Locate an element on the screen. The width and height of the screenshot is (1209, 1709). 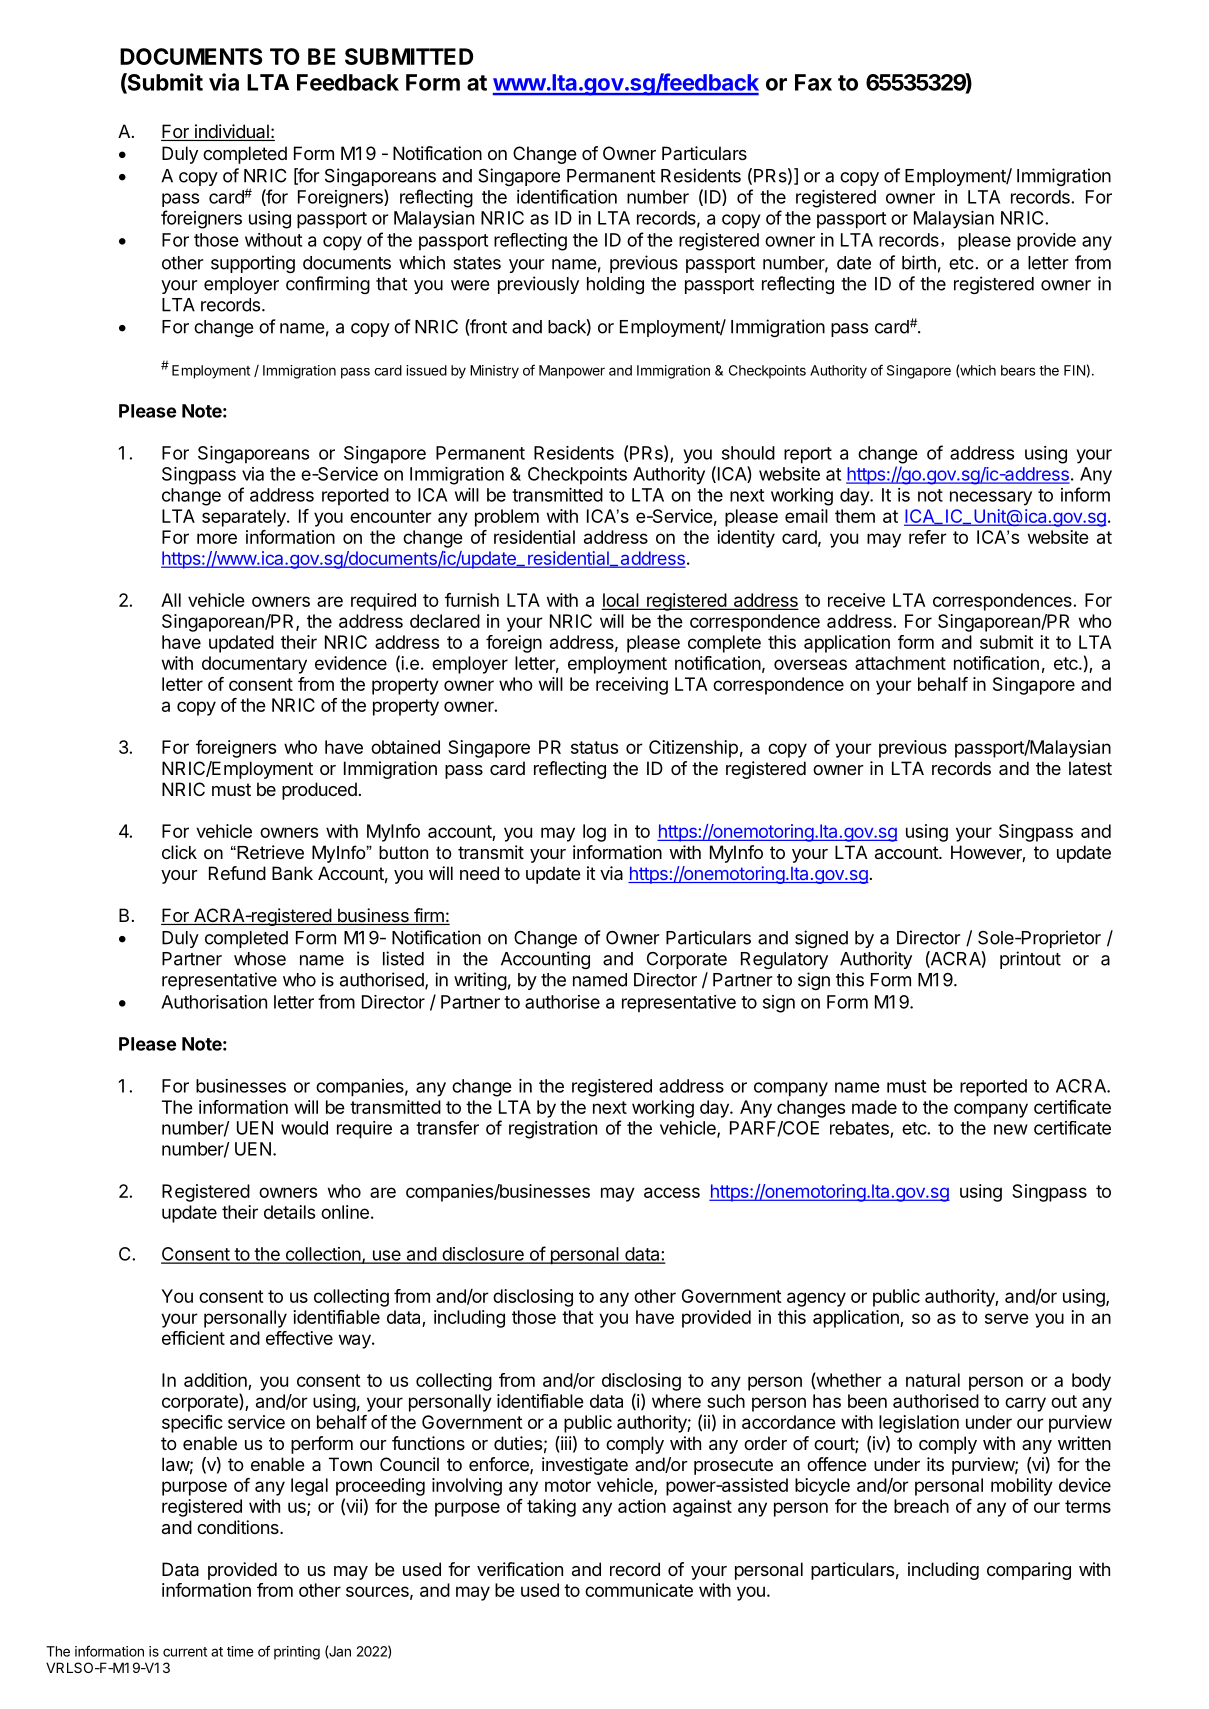
individual is located at coordinates (231, 132).
